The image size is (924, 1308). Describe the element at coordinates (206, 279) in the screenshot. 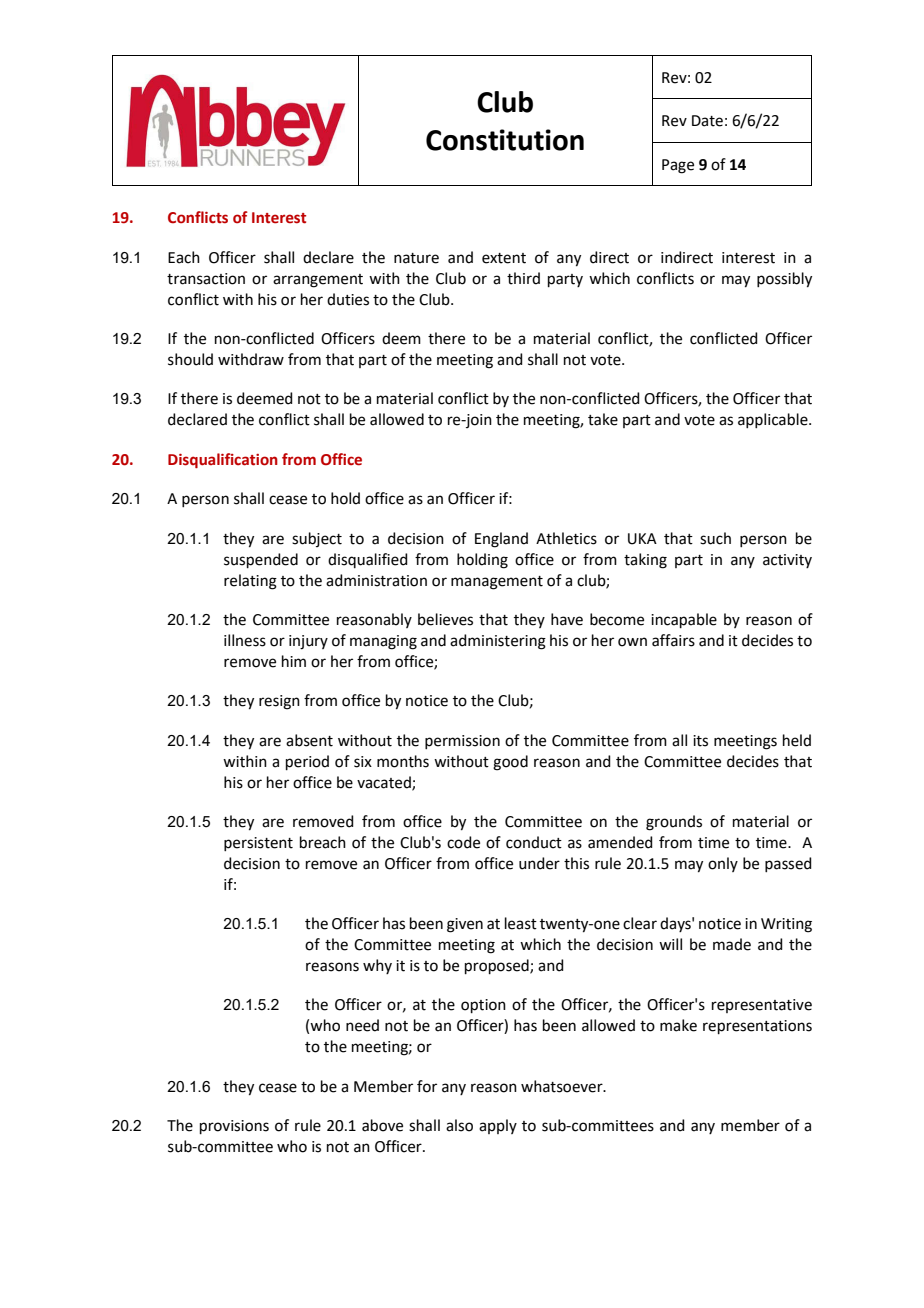

I see `transaction` at that location.
